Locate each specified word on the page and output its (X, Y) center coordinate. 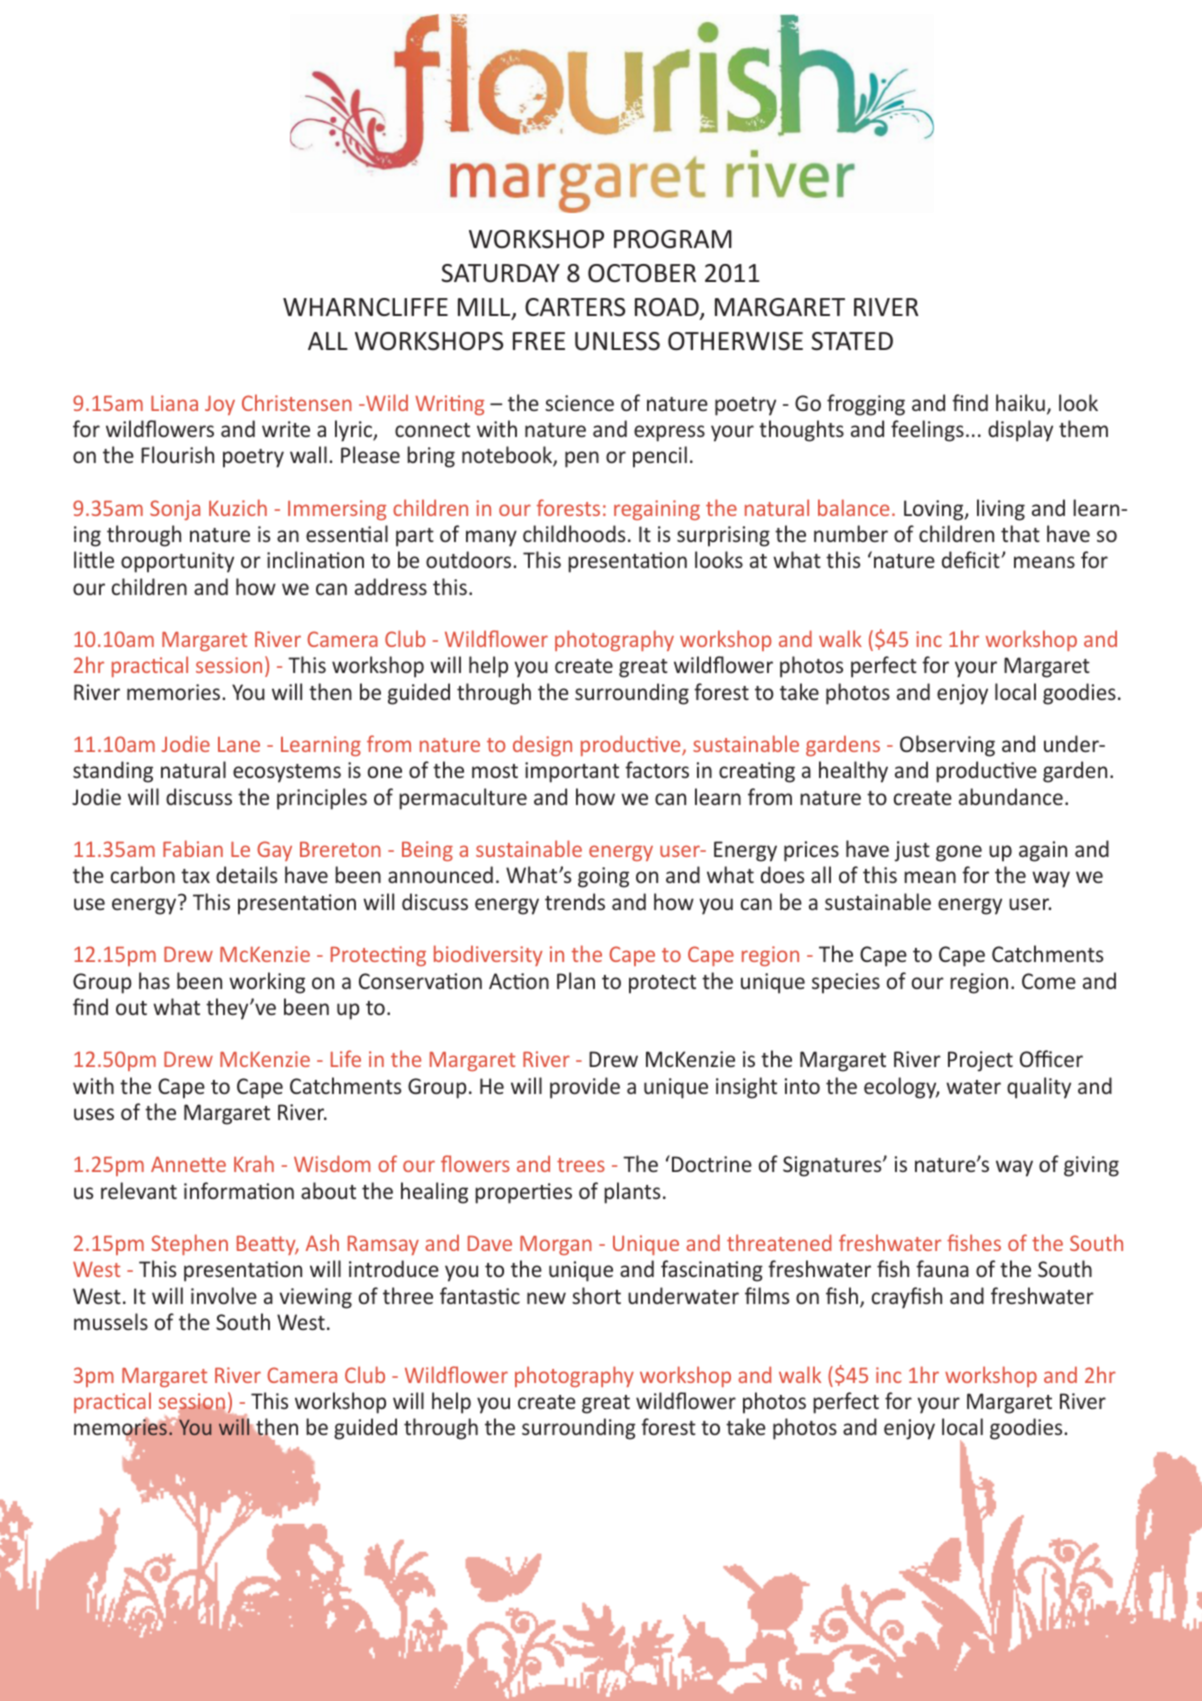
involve (224, 1295)
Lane (239, 744)
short (596, 1295)
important (572, 772)
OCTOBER (642, 273)
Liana (174, 403)
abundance (1011, 796)
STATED (852, 341)
